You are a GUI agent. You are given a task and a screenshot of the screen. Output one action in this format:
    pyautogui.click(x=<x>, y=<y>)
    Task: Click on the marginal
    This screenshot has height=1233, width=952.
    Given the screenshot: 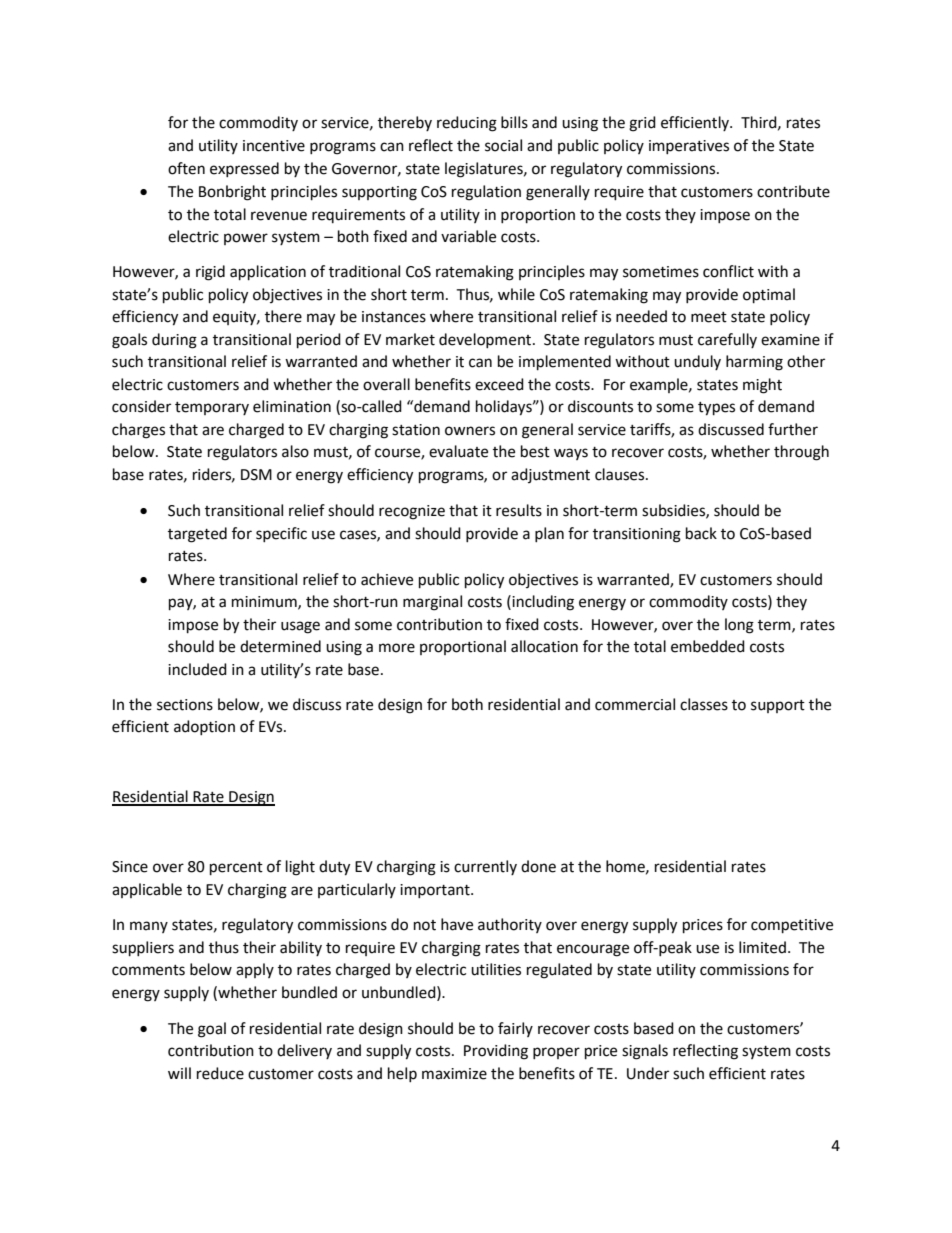 What is the action you would take?
    pyautogui.click(x=432, y=603)
